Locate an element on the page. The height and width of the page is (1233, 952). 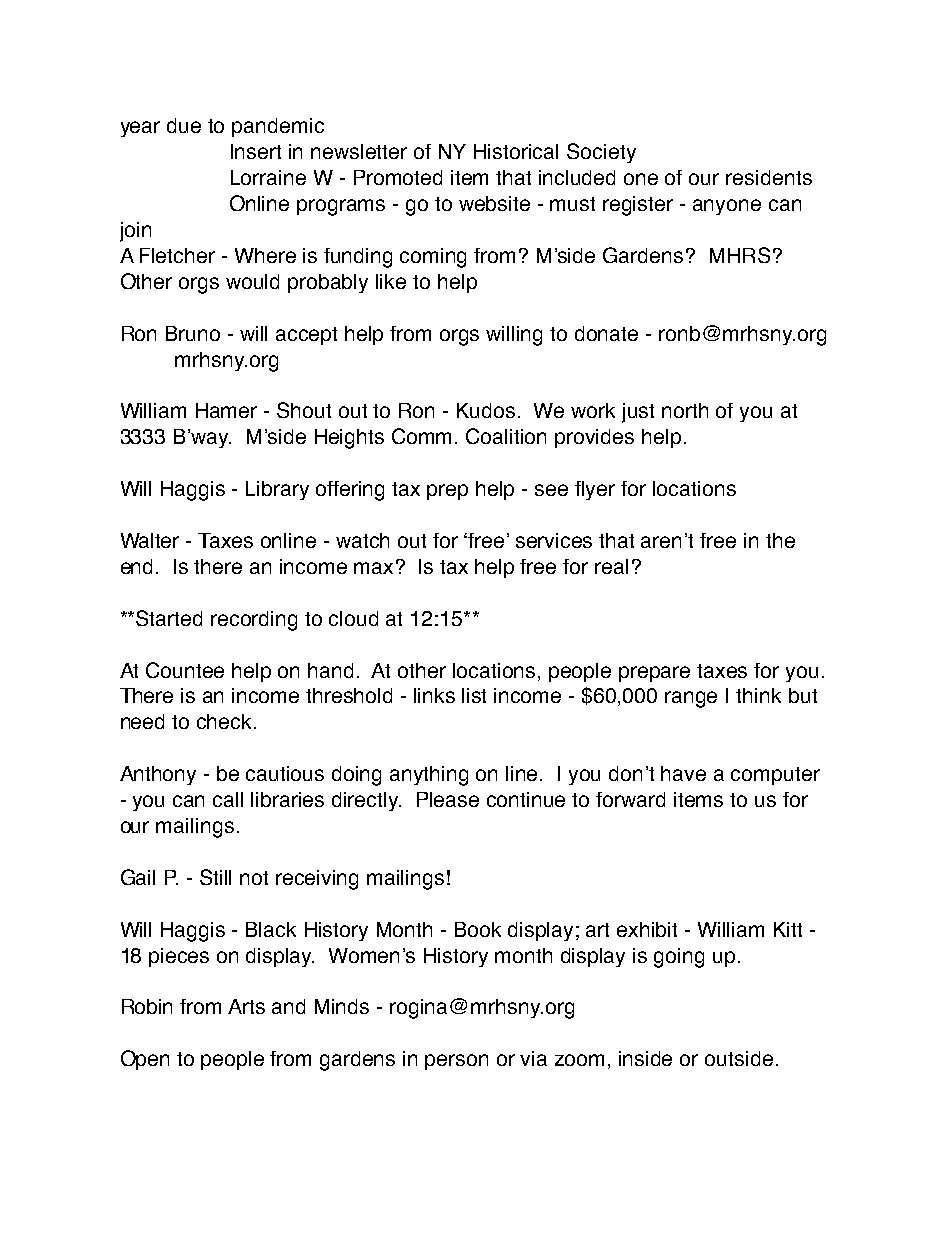
anyone is located at coordinates (727, 207).
